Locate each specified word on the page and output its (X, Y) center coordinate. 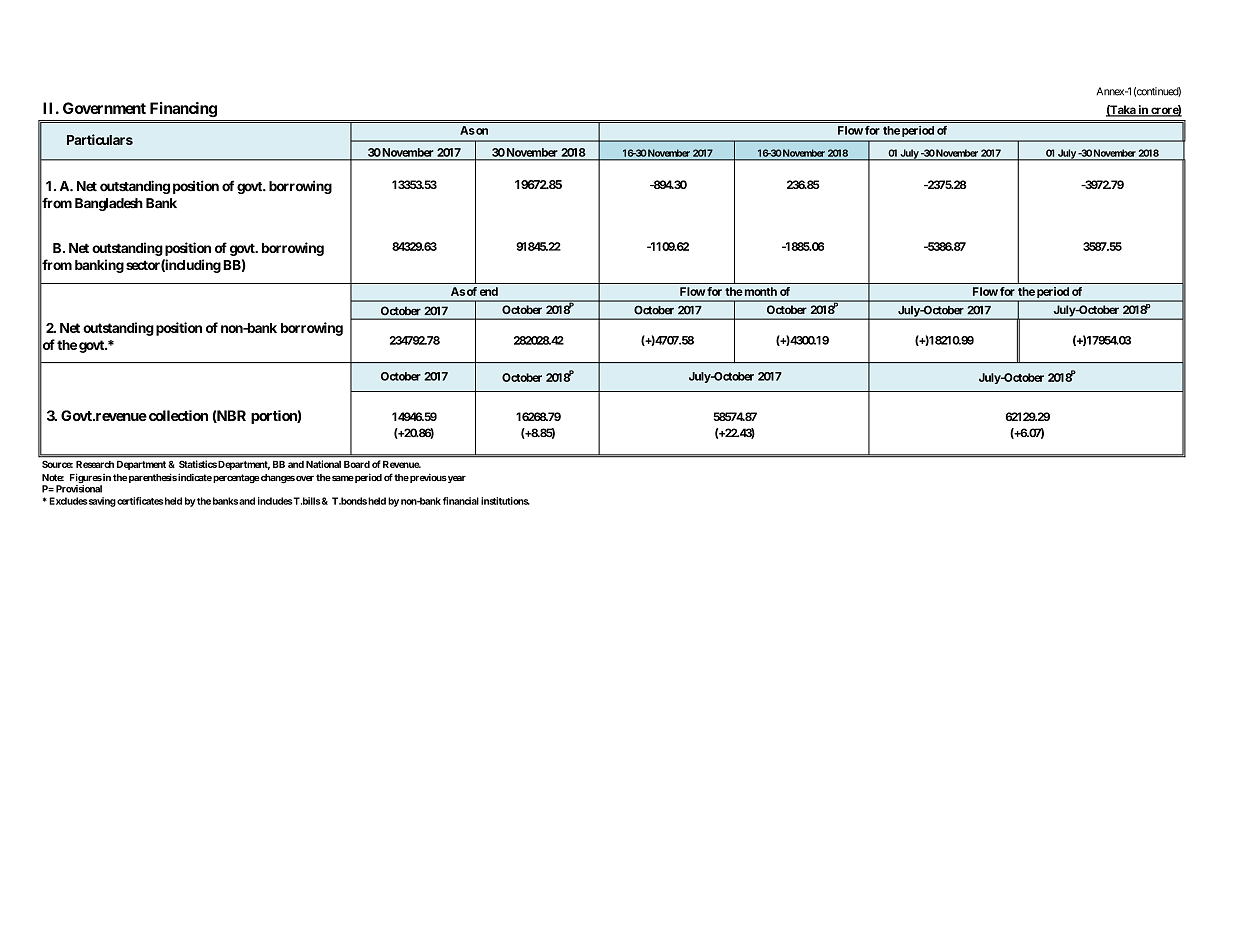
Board (357, 464)
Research (95, 464)
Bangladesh (109, 204)
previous (427, 478)
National (323, 464)
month (759, 291)
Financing (183, 109)
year (456, 479)
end (489, 291)
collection (177, 415)
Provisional (79, 489)
